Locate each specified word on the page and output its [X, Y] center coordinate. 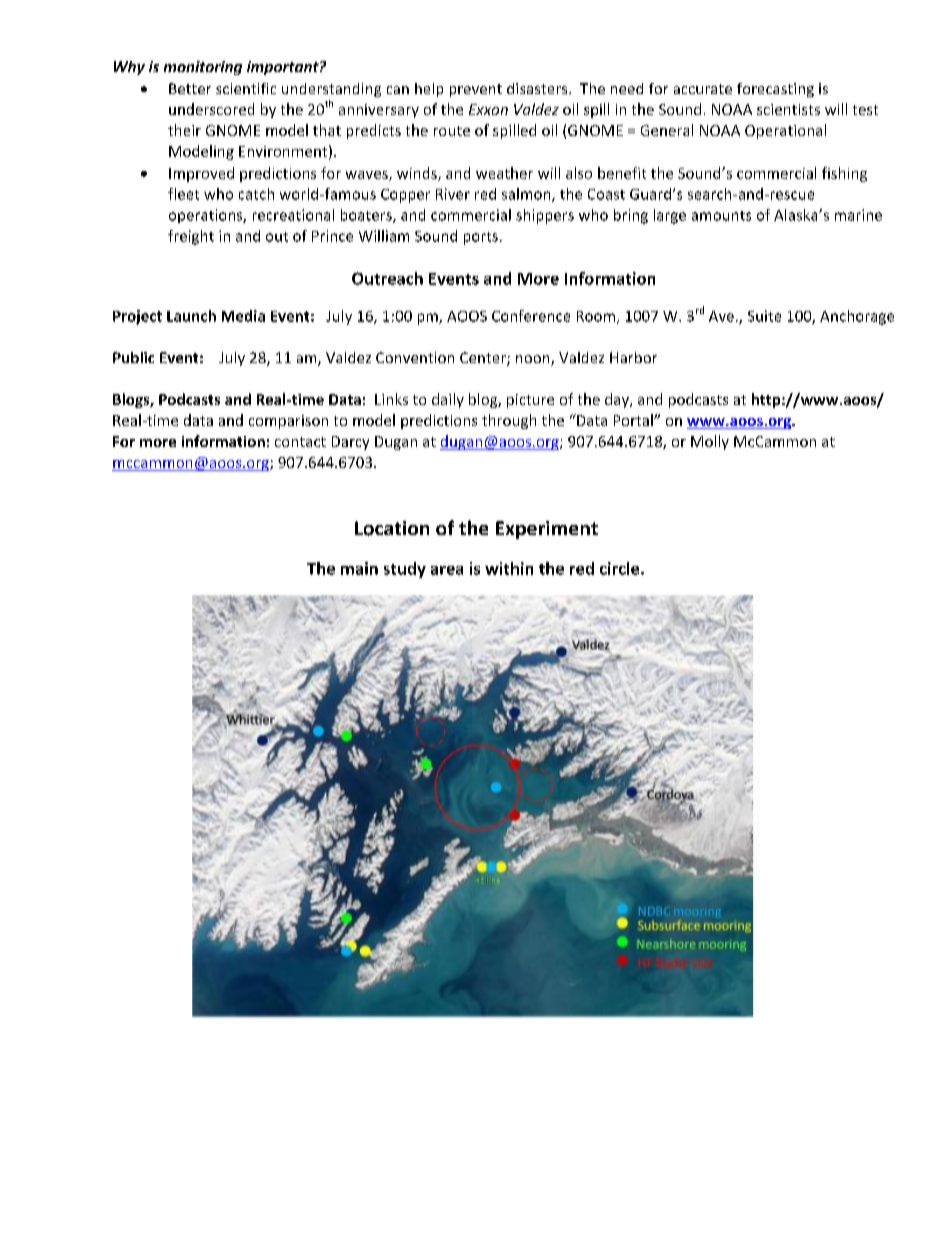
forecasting [775, 90]
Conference [531, 316]
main [359, 568]
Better [190, 88]
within [509, 568]
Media [243, 316]
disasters [538, 88]
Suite [764, 316]
